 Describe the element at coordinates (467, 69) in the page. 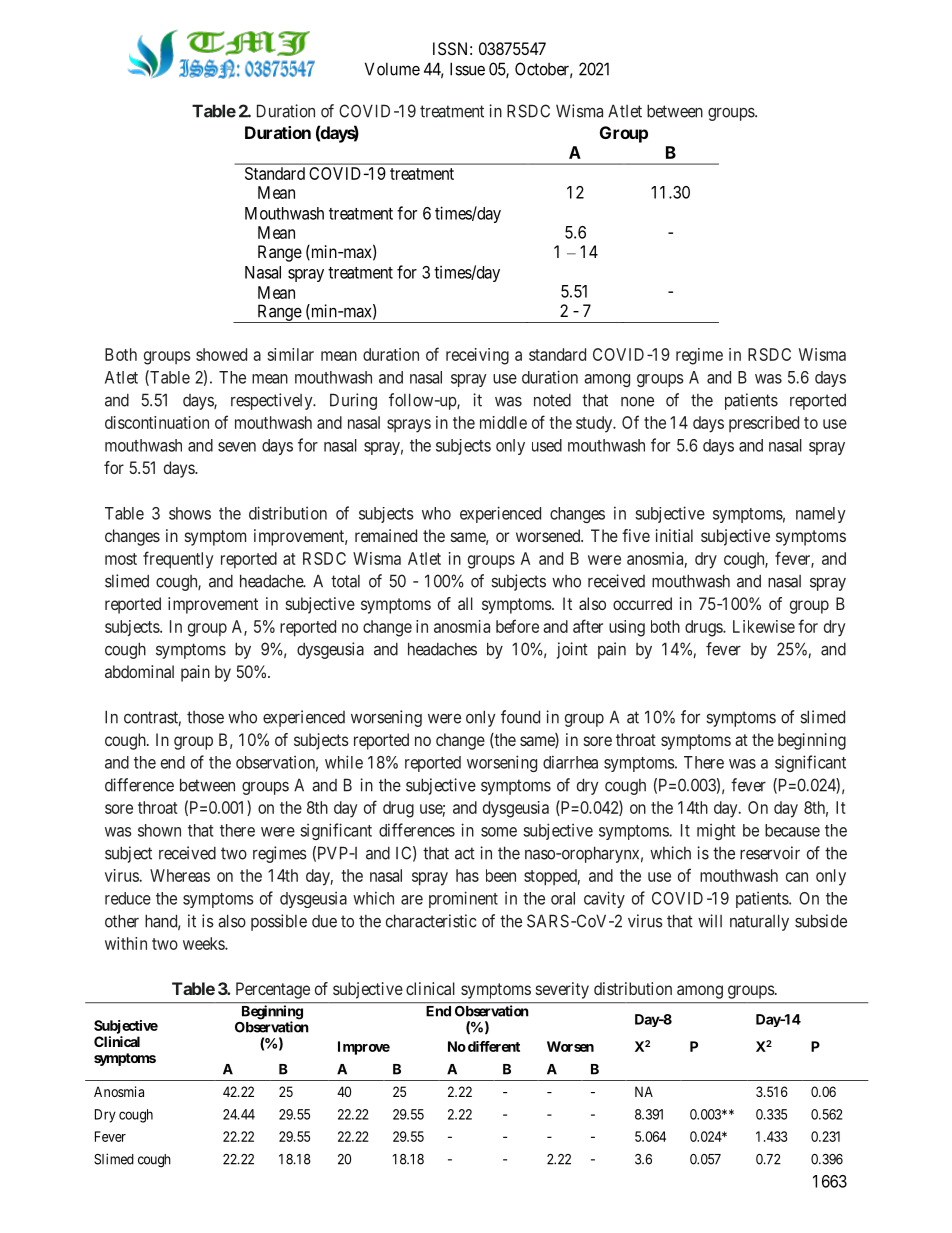

I see `Issue` at that location.
